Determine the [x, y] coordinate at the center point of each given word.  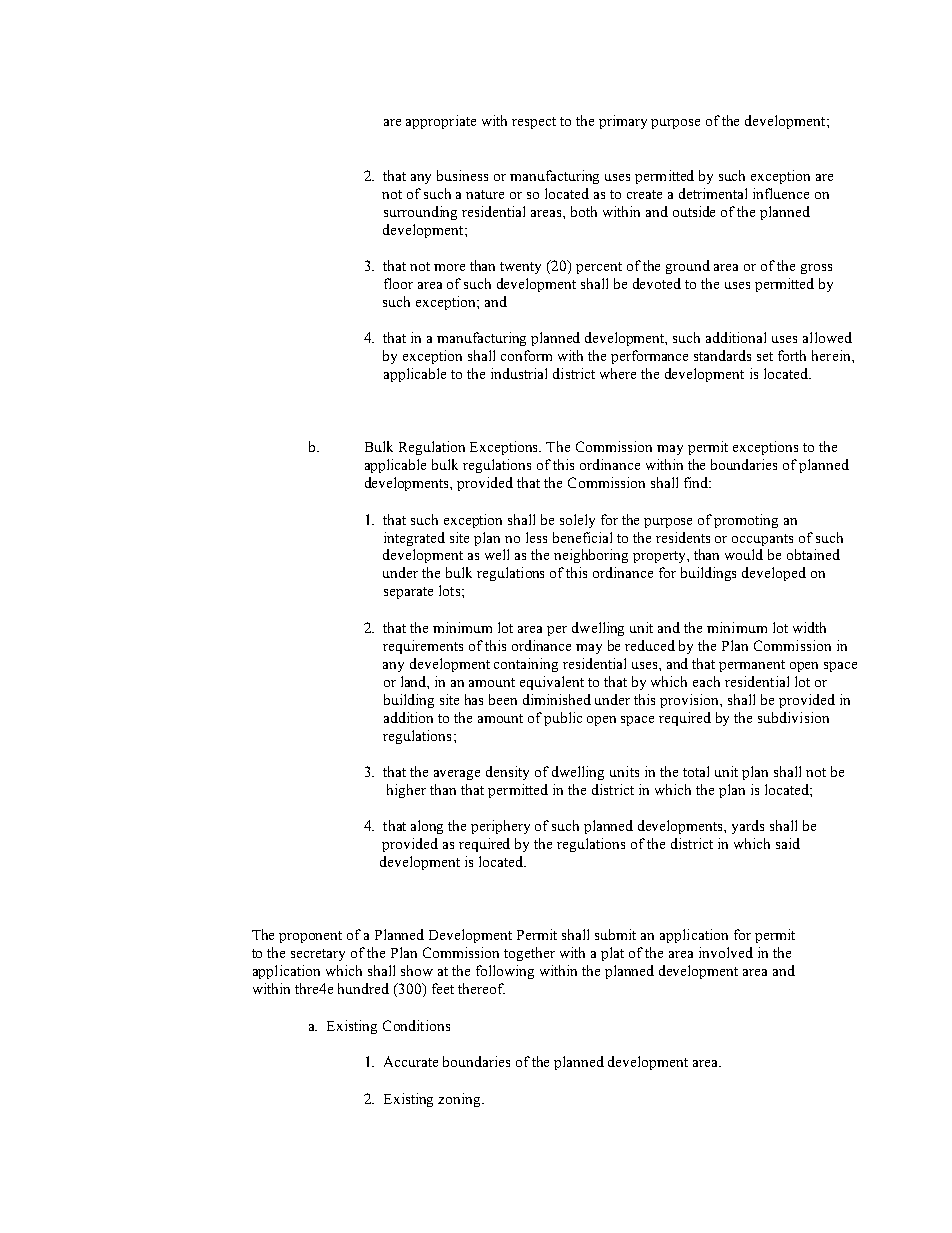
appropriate [441, 122]
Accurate [411, 1061]
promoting [746, 521]
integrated [414, 539]
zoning [461, 1100]
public [563, 719]
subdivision [793, 717]
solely [577, 521]
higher [406, 791]
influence [781, 193]
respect [534, 123]
